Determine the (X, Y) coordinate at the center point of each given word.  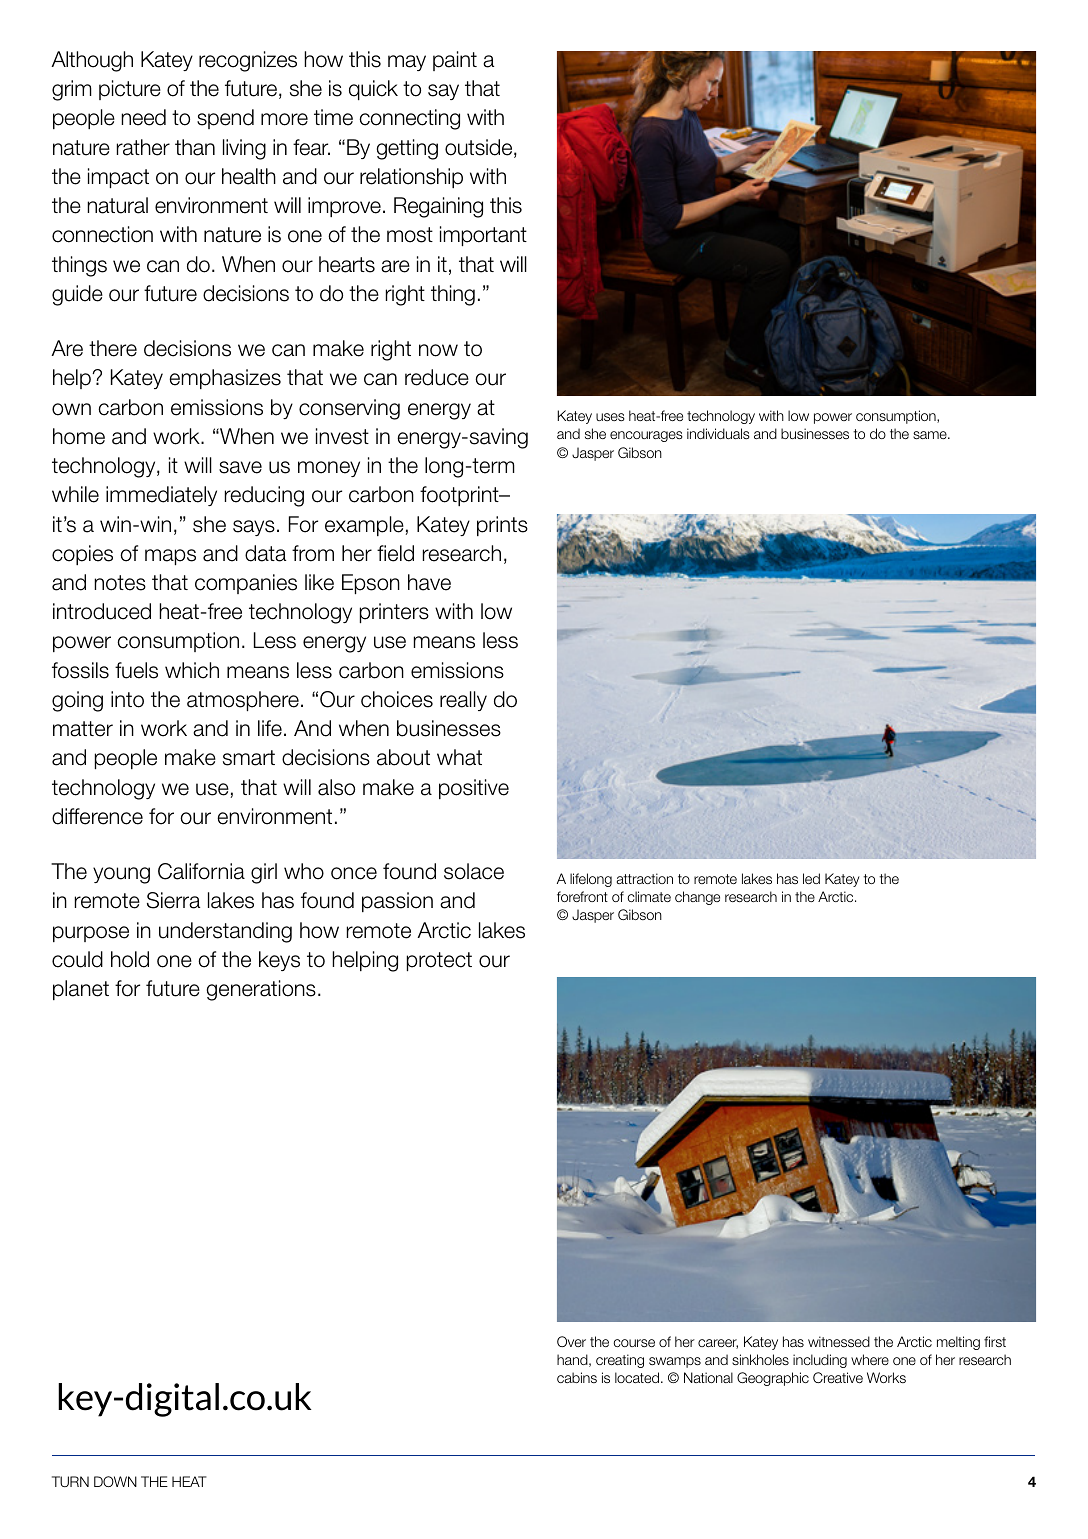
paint (455, 61)
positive (474, 789)
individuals (718, 433)
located (638, 1377)
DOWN (115, 1481)
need (143, 117)
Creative (838, 1377)
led (811, 878)
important (483, 236)
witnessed (839, 1341)
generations (261, 990)
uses (610, 417)
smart (249, 758)
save (240, 467)
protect (439, 961)
